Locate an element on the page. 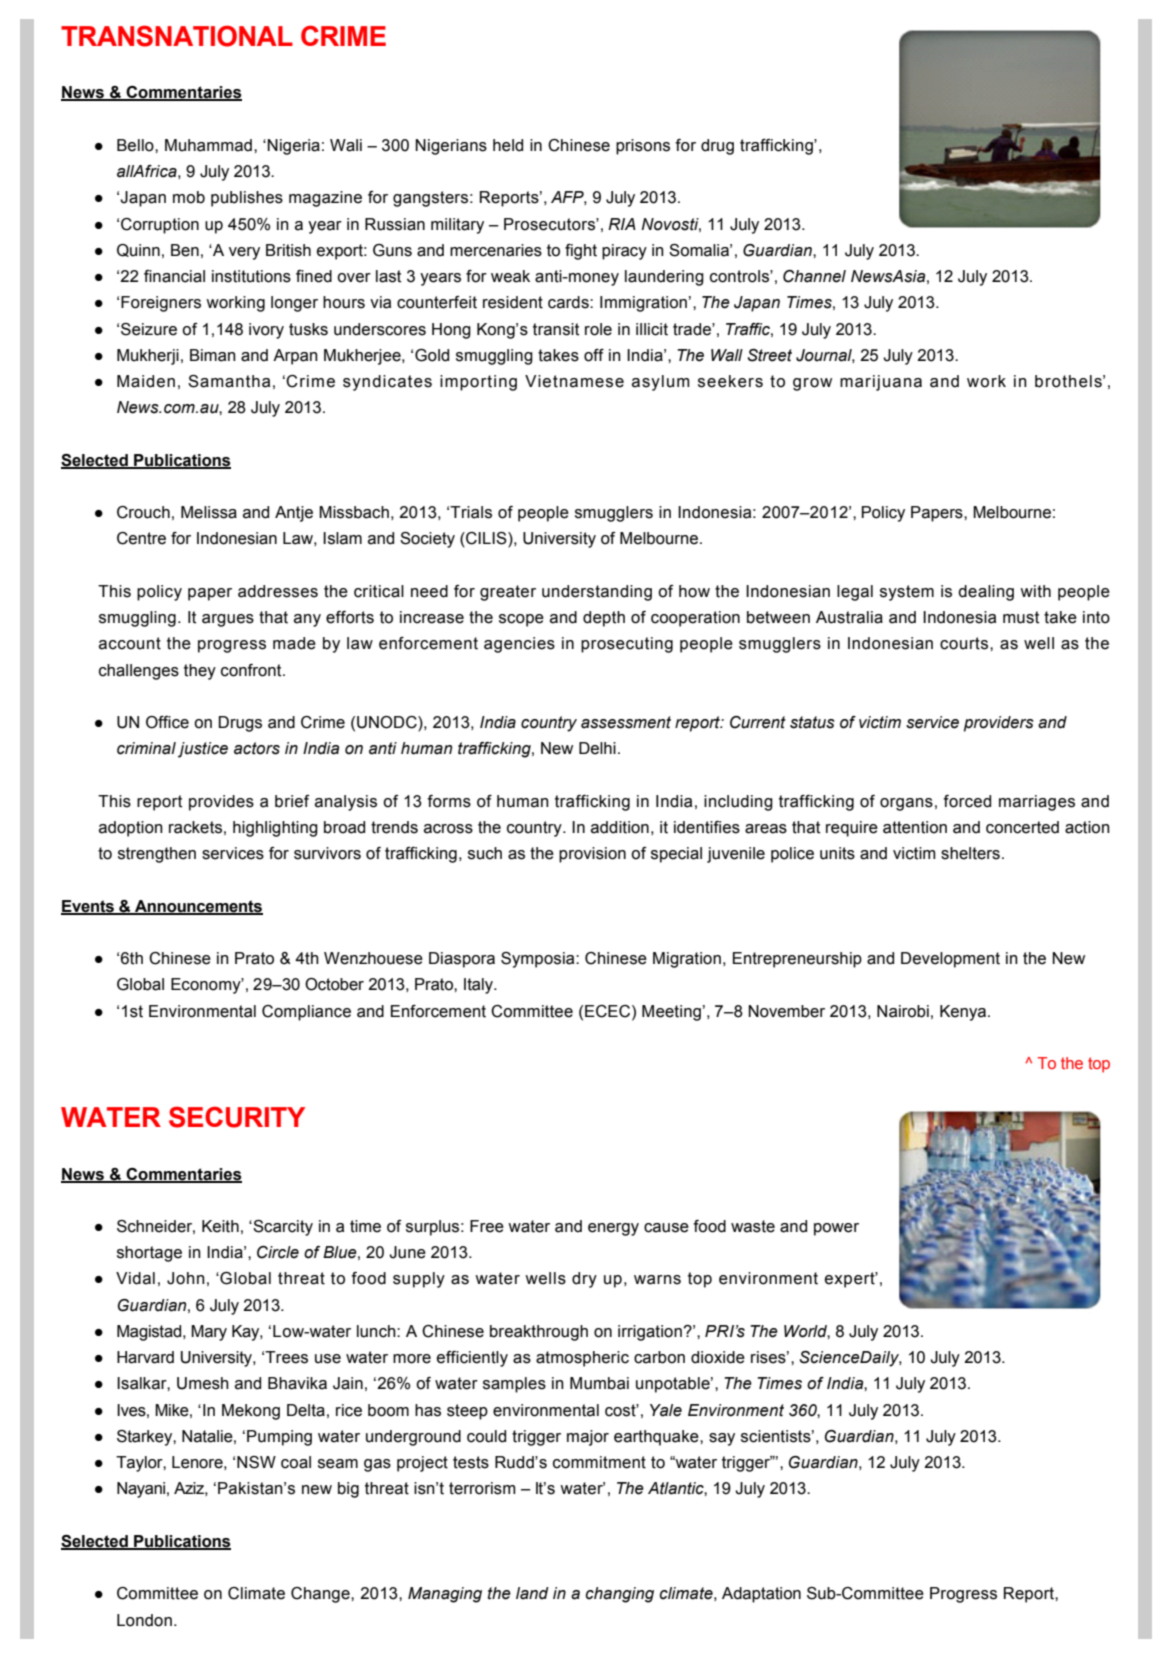 This page has height=1658, width=1172. shelters is located at coordinates (970, 853).
